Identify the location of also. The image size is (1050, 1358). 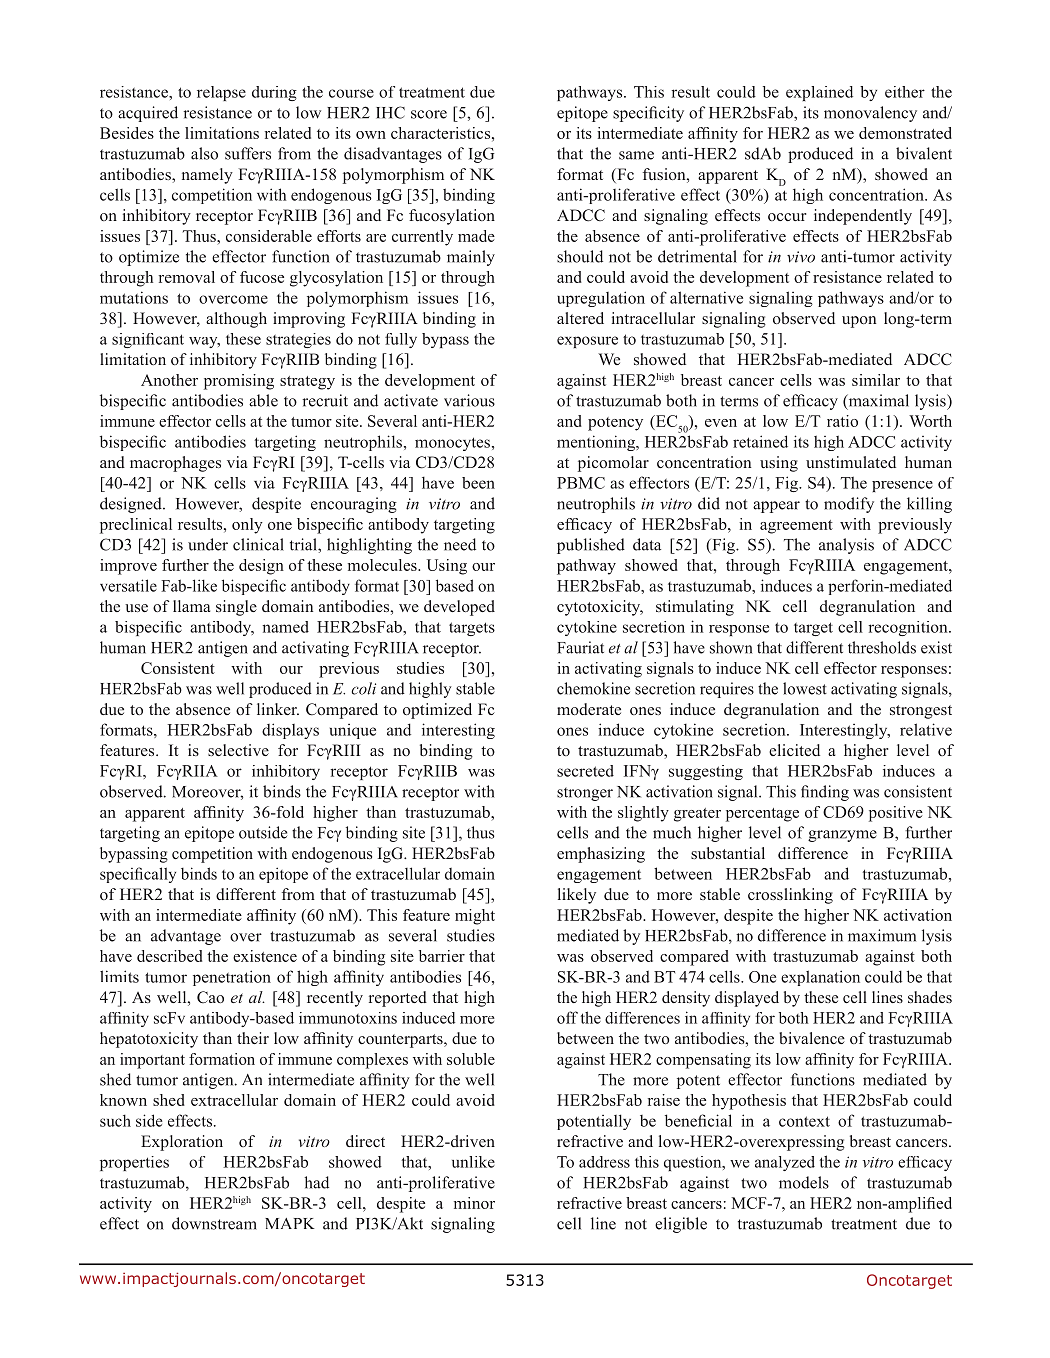
(204, 153).
